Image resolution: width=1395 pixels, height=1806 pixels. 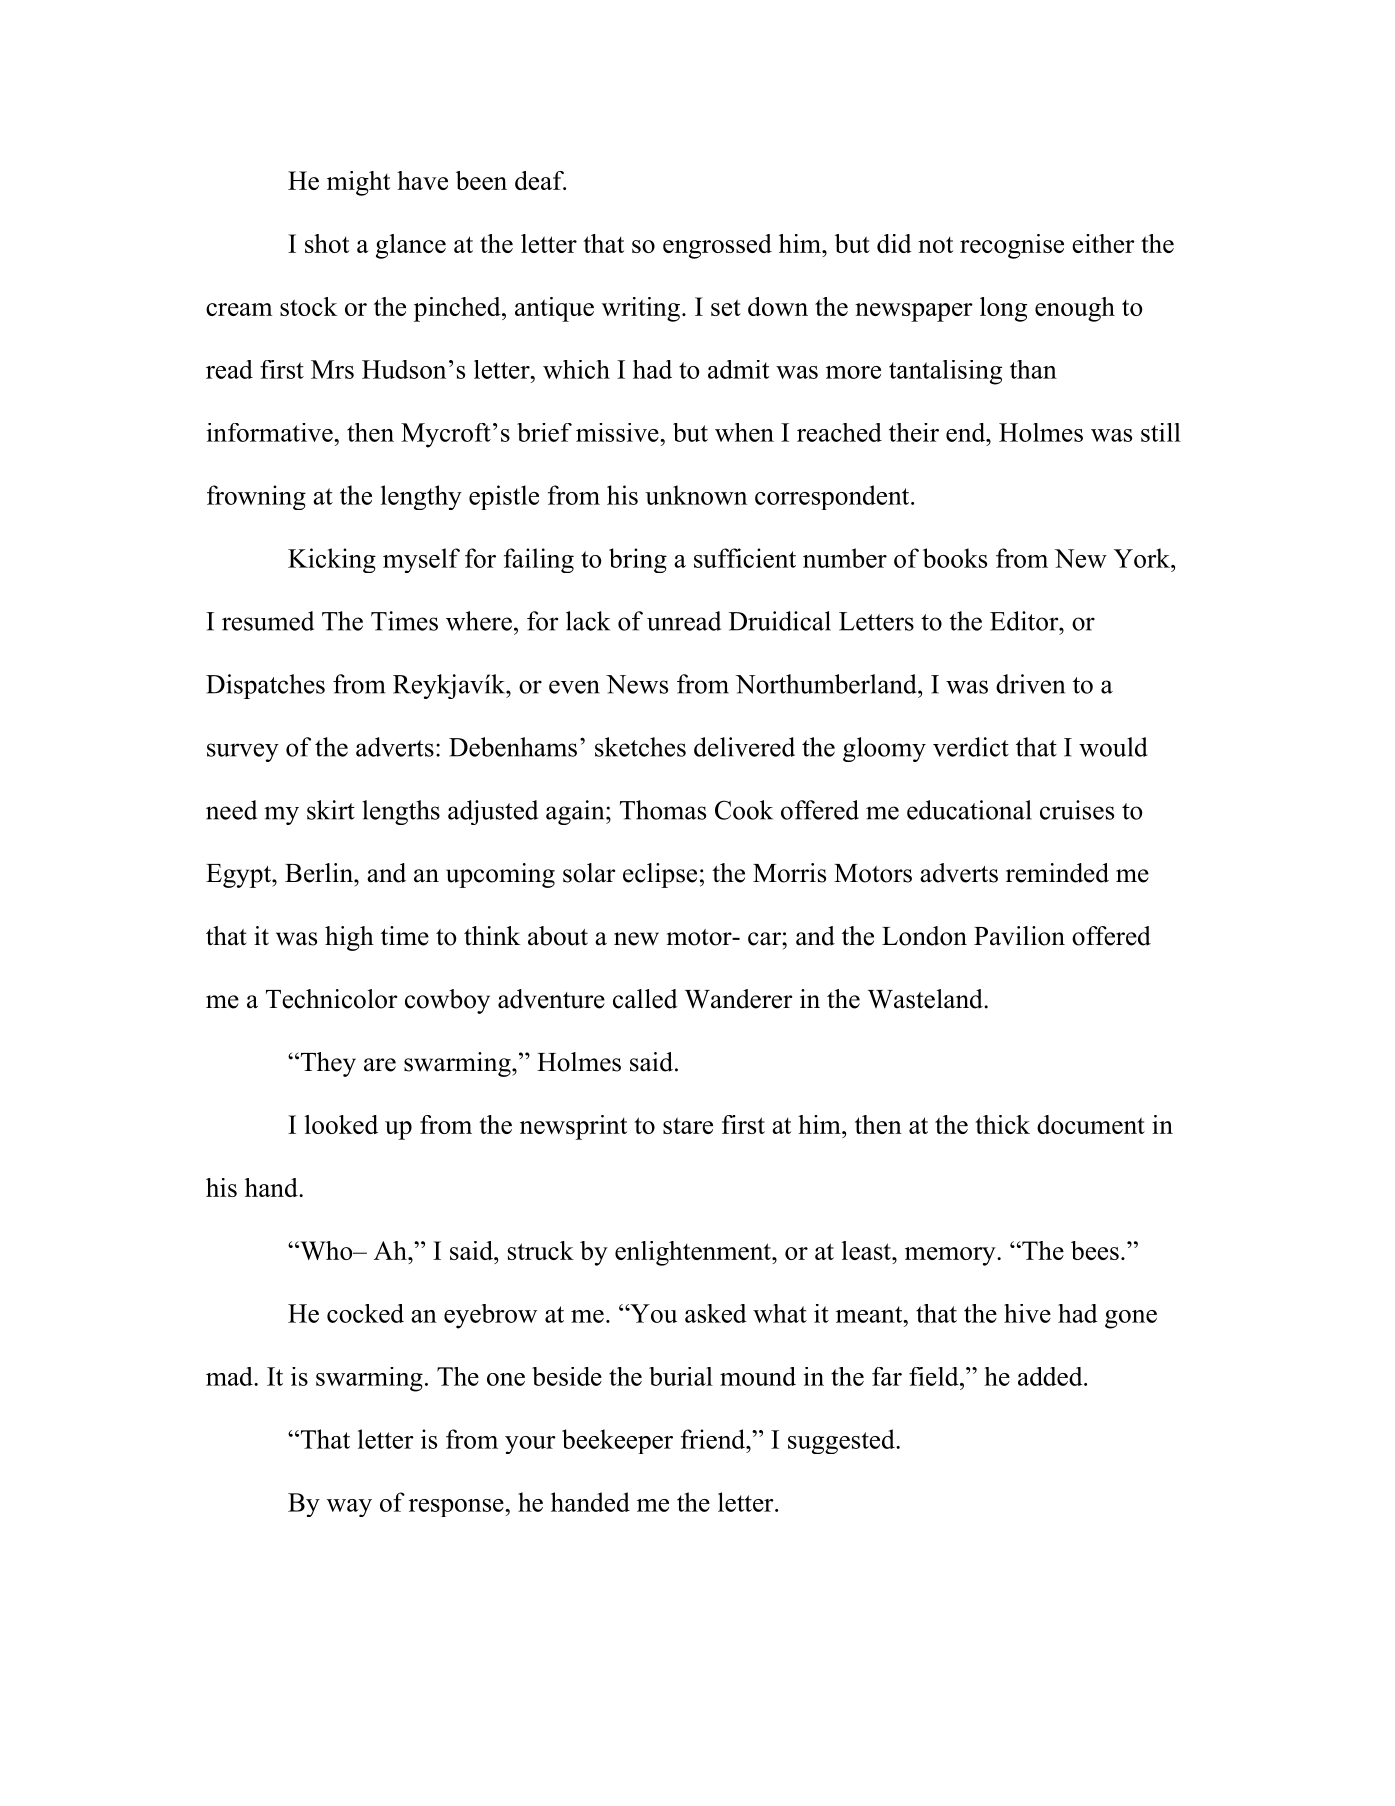 I want to click on way, so click(x=349, y=1508).
